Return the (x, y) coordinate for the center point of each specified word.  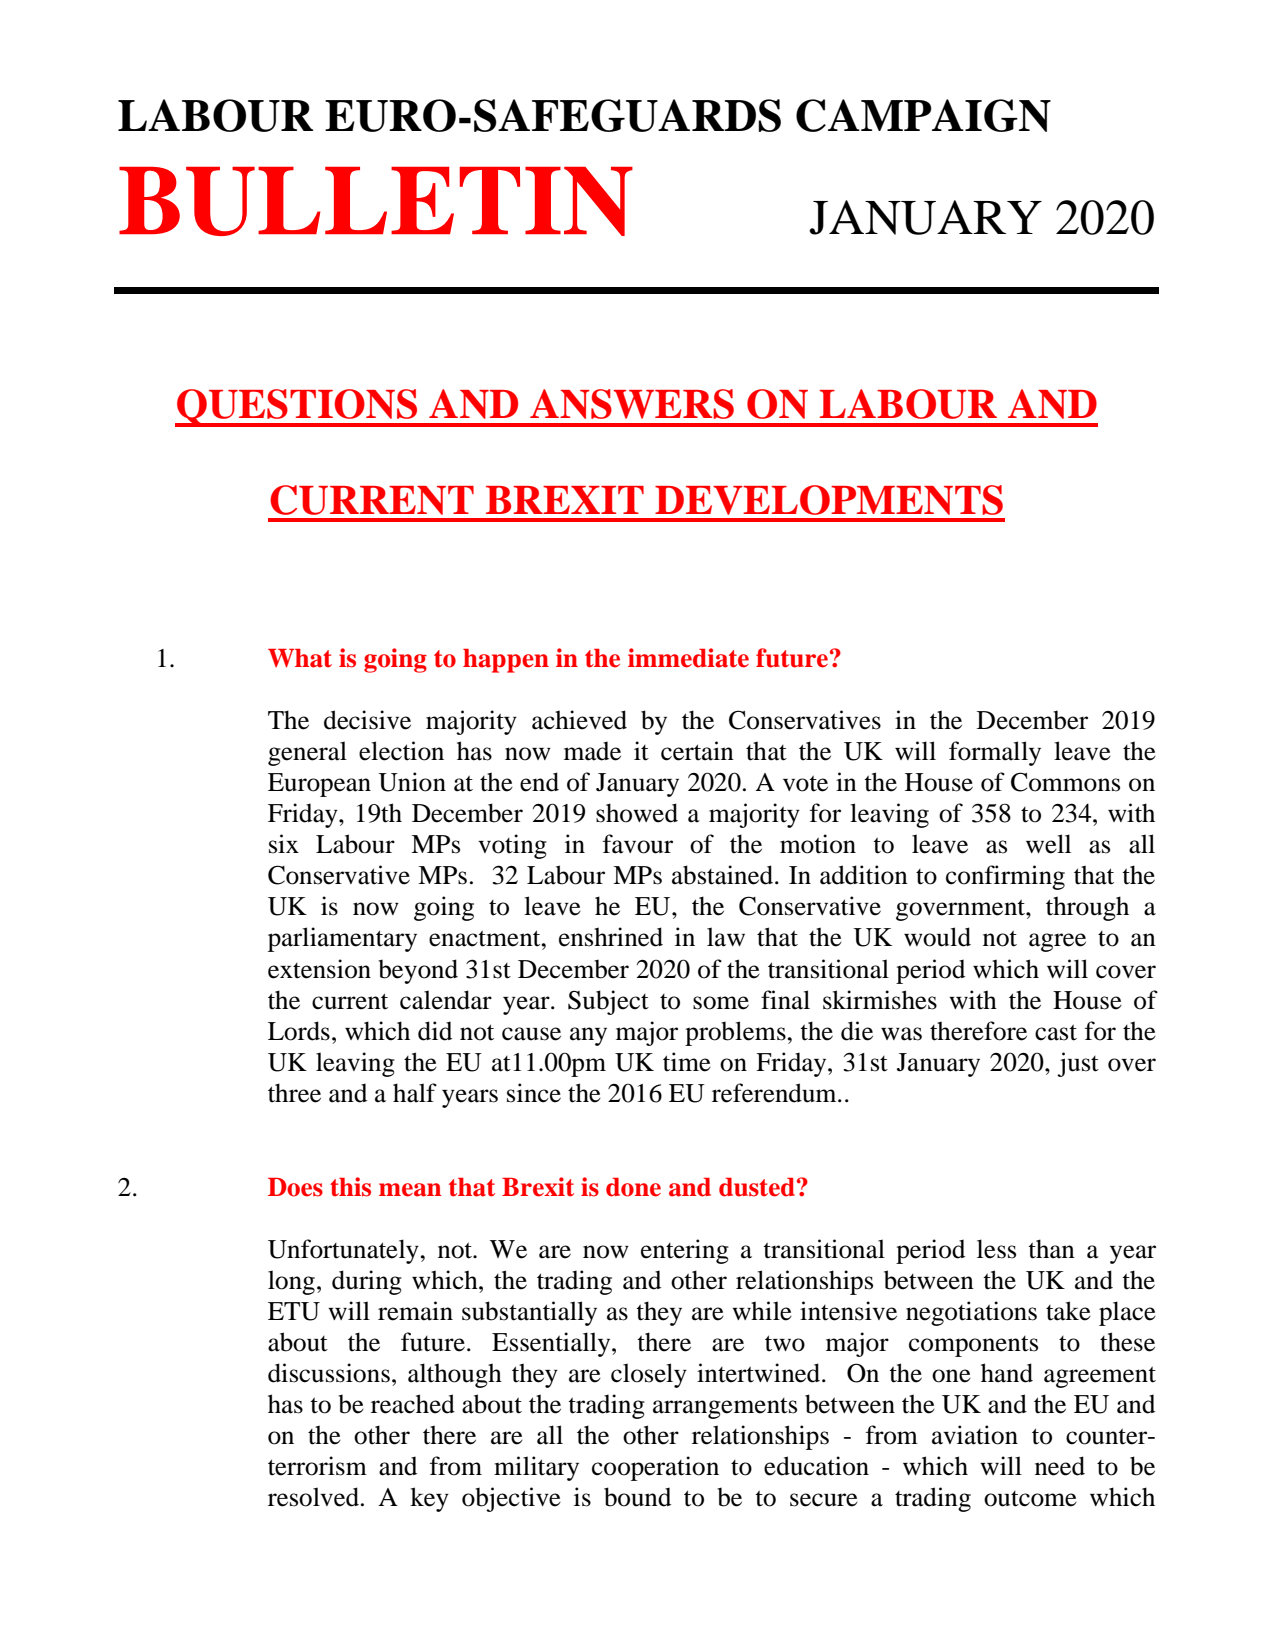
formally (995, 753)
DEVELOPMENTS (829, 500)
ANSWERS (632, 404)
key (429, 1499)
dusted (757, 1187)
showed (637, 813)
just (1078, 1064)
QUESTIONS (297, 408)
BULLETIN (376, 201)
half (415, 1093)
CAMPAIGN (923, 115)
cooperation (655, 1468)
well (1048, 844)
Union (412, 782)
